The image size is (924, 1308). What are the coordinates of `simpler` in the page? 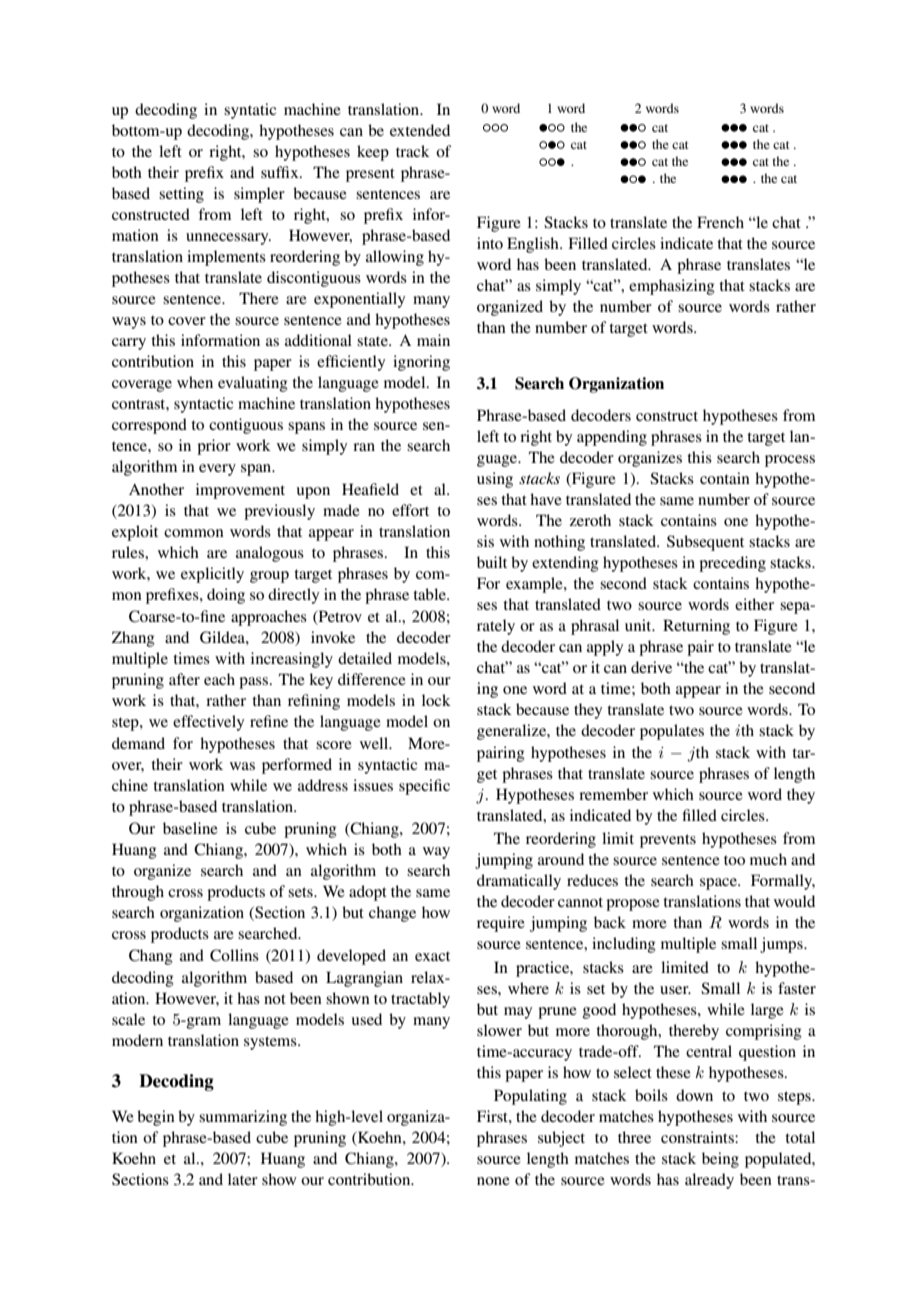 It's located at (259, 195).
